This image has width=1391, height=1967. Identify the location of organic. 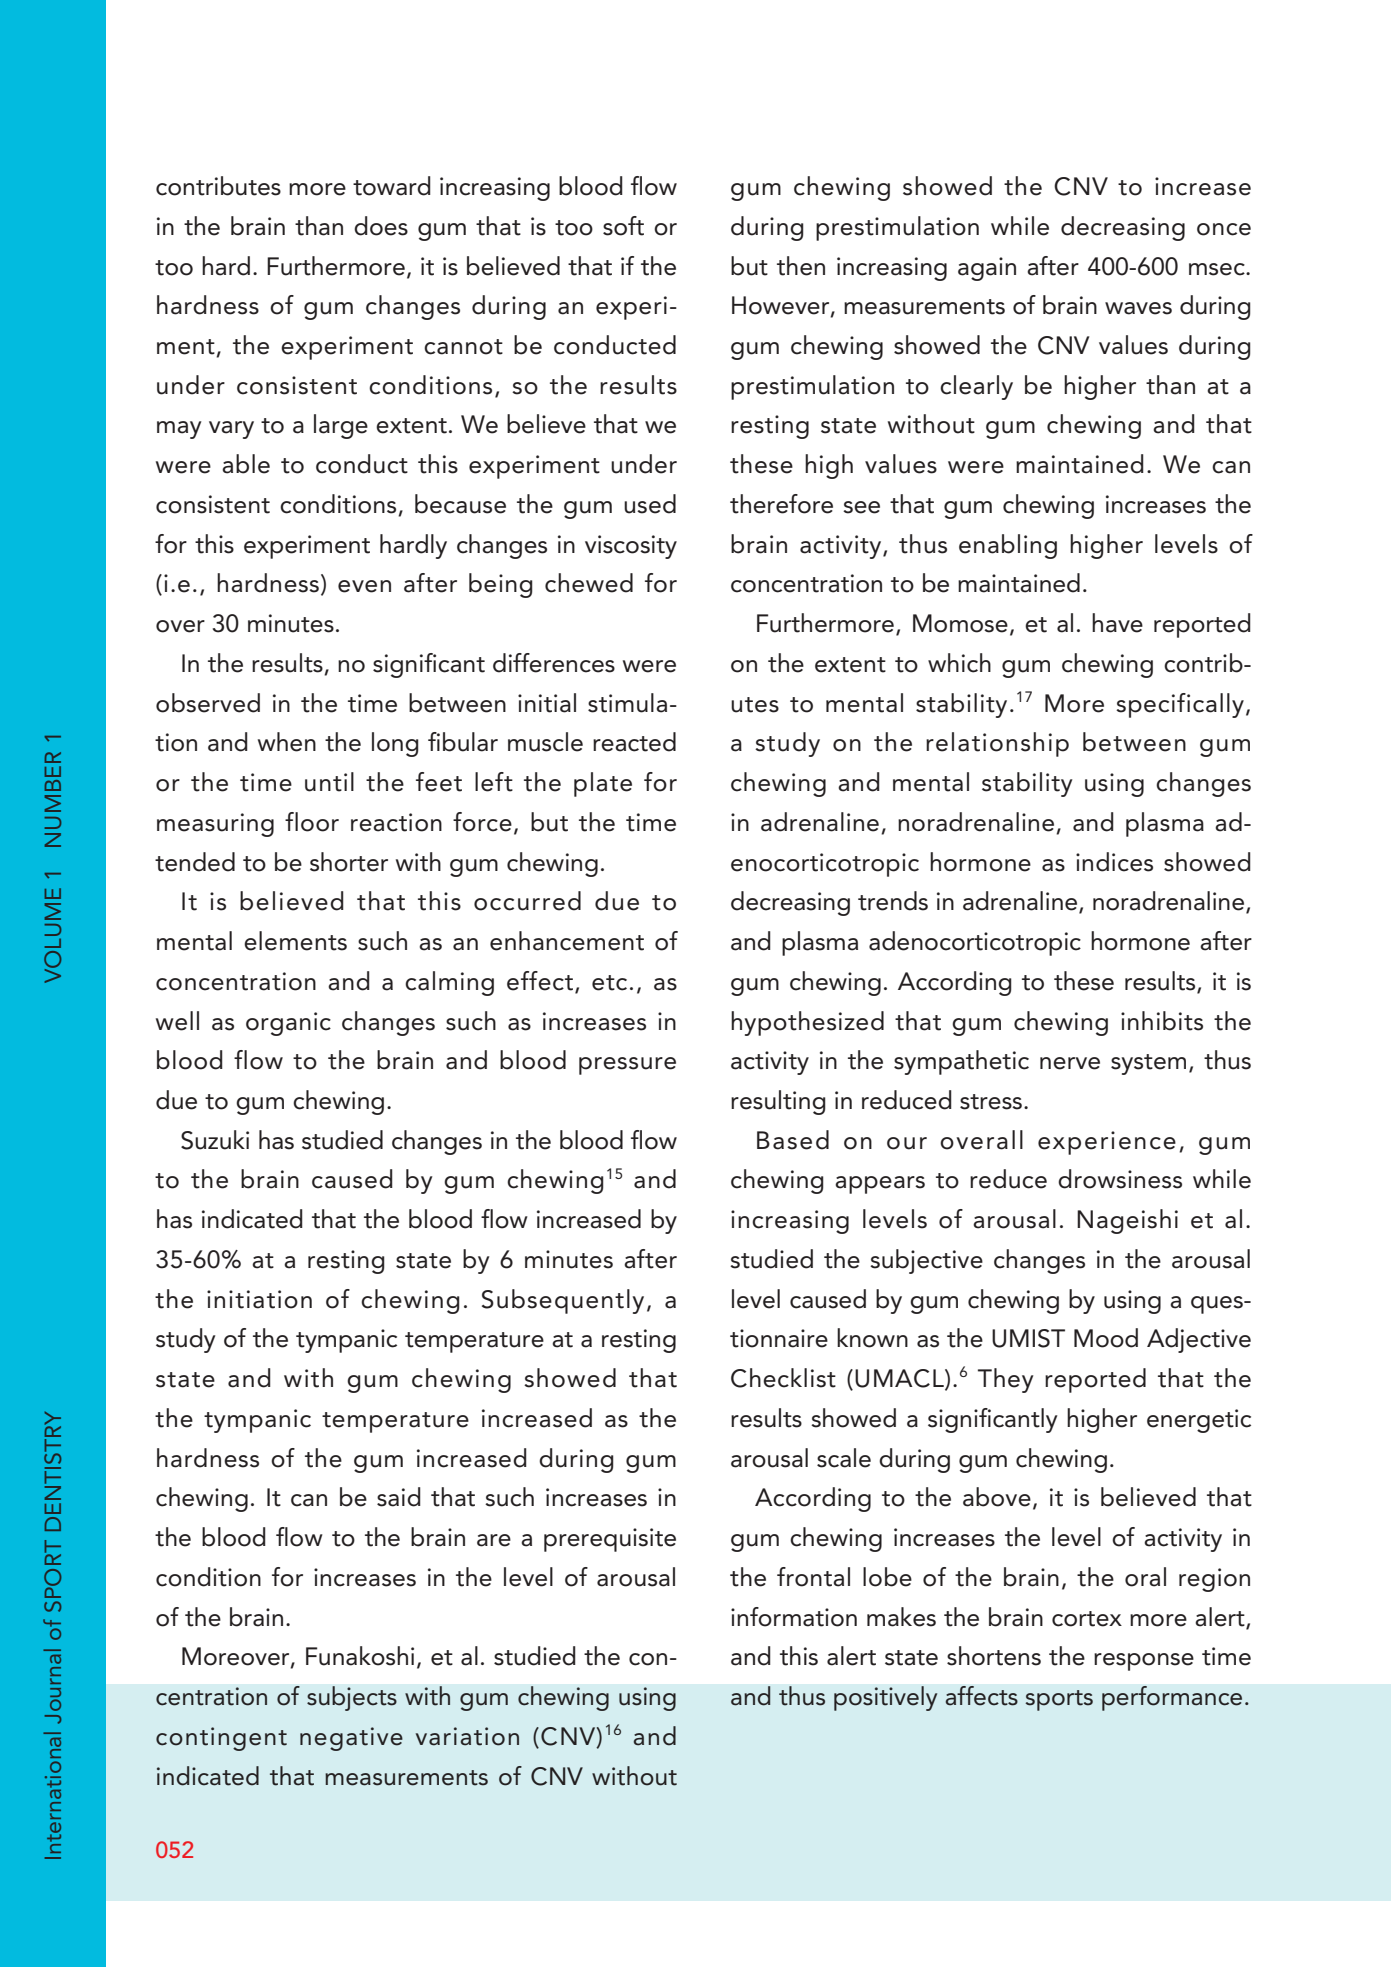
(288, 1024).
